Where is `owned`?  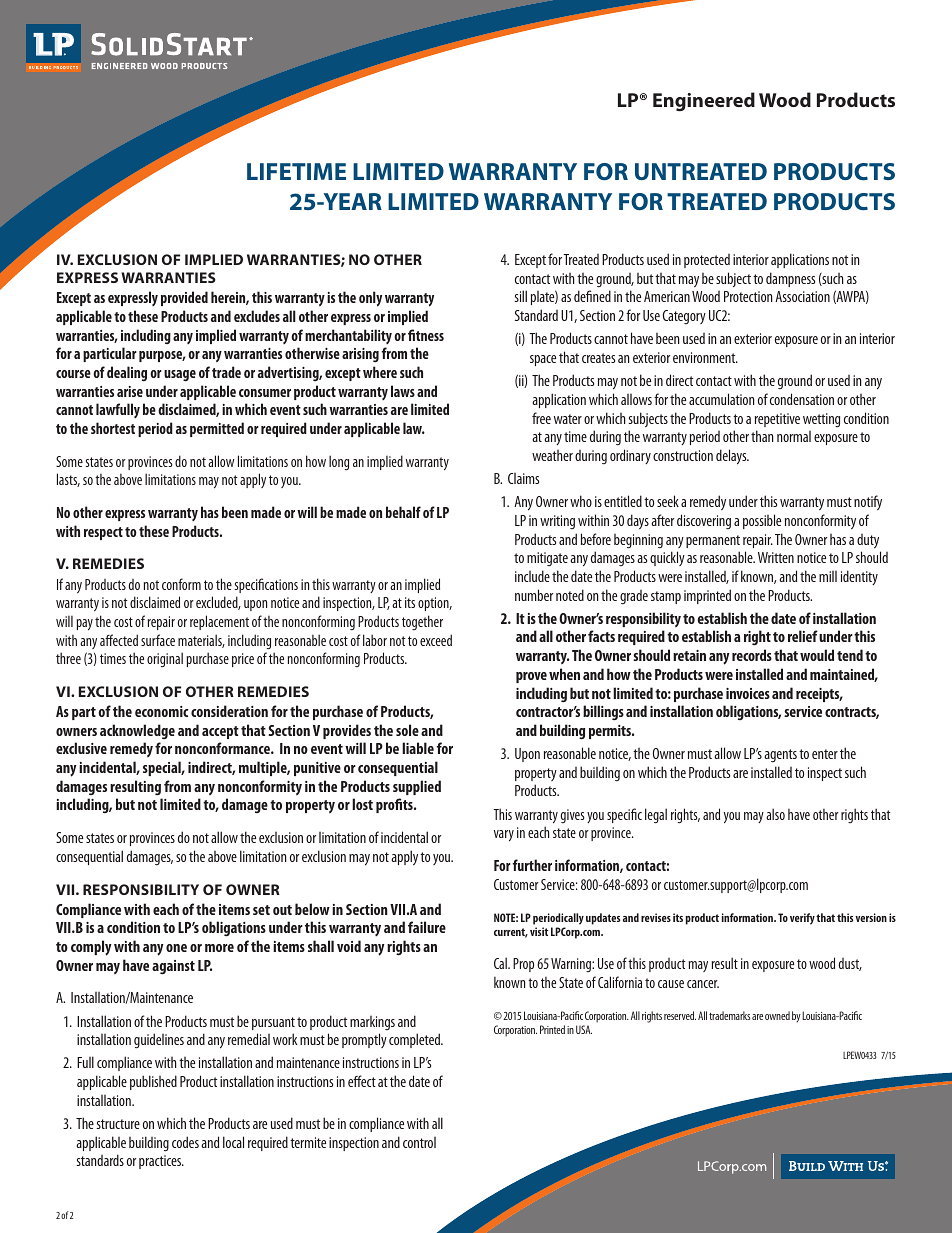 owned is located at coordinates (777, 1015).
